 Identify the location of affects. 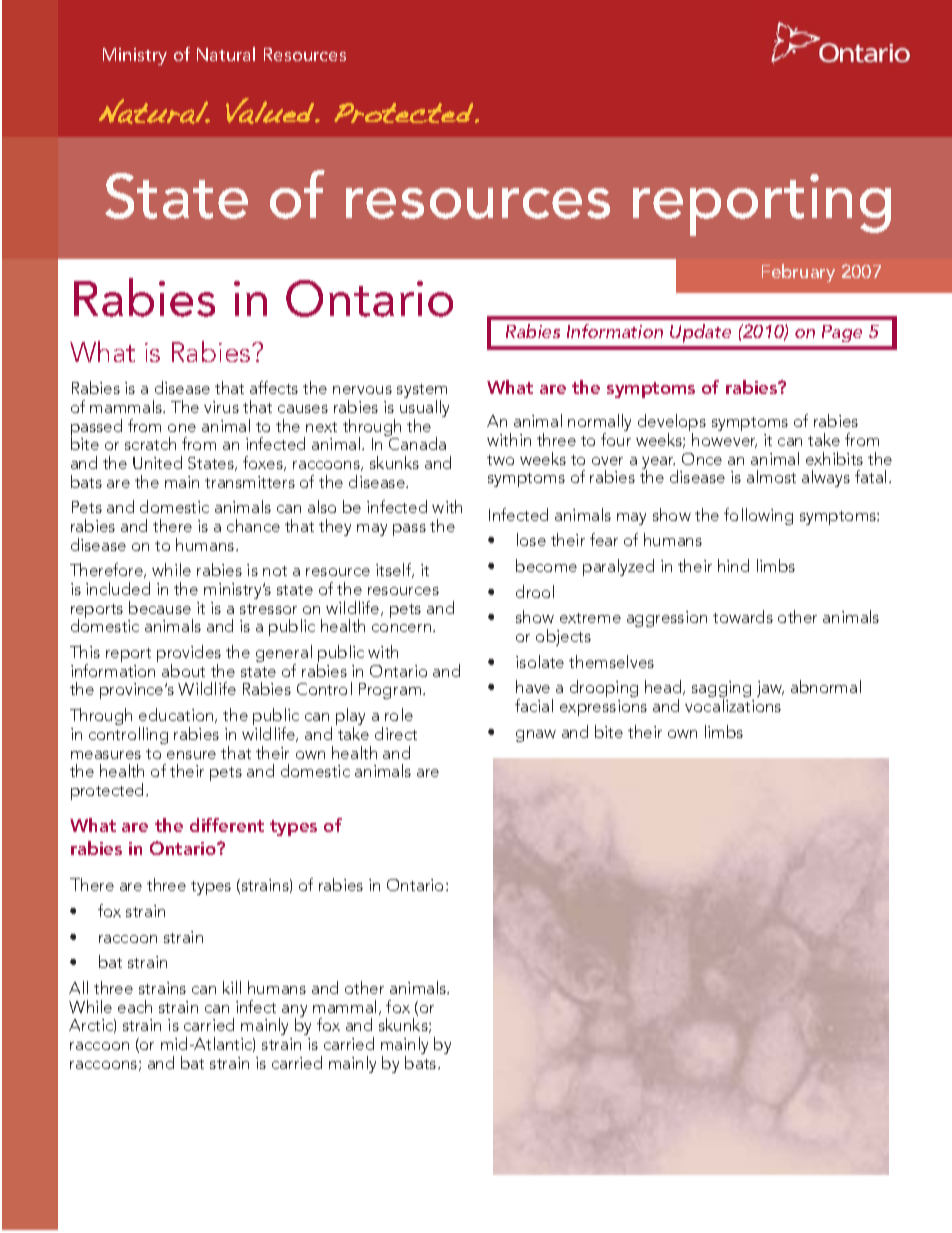
(274, 387).
